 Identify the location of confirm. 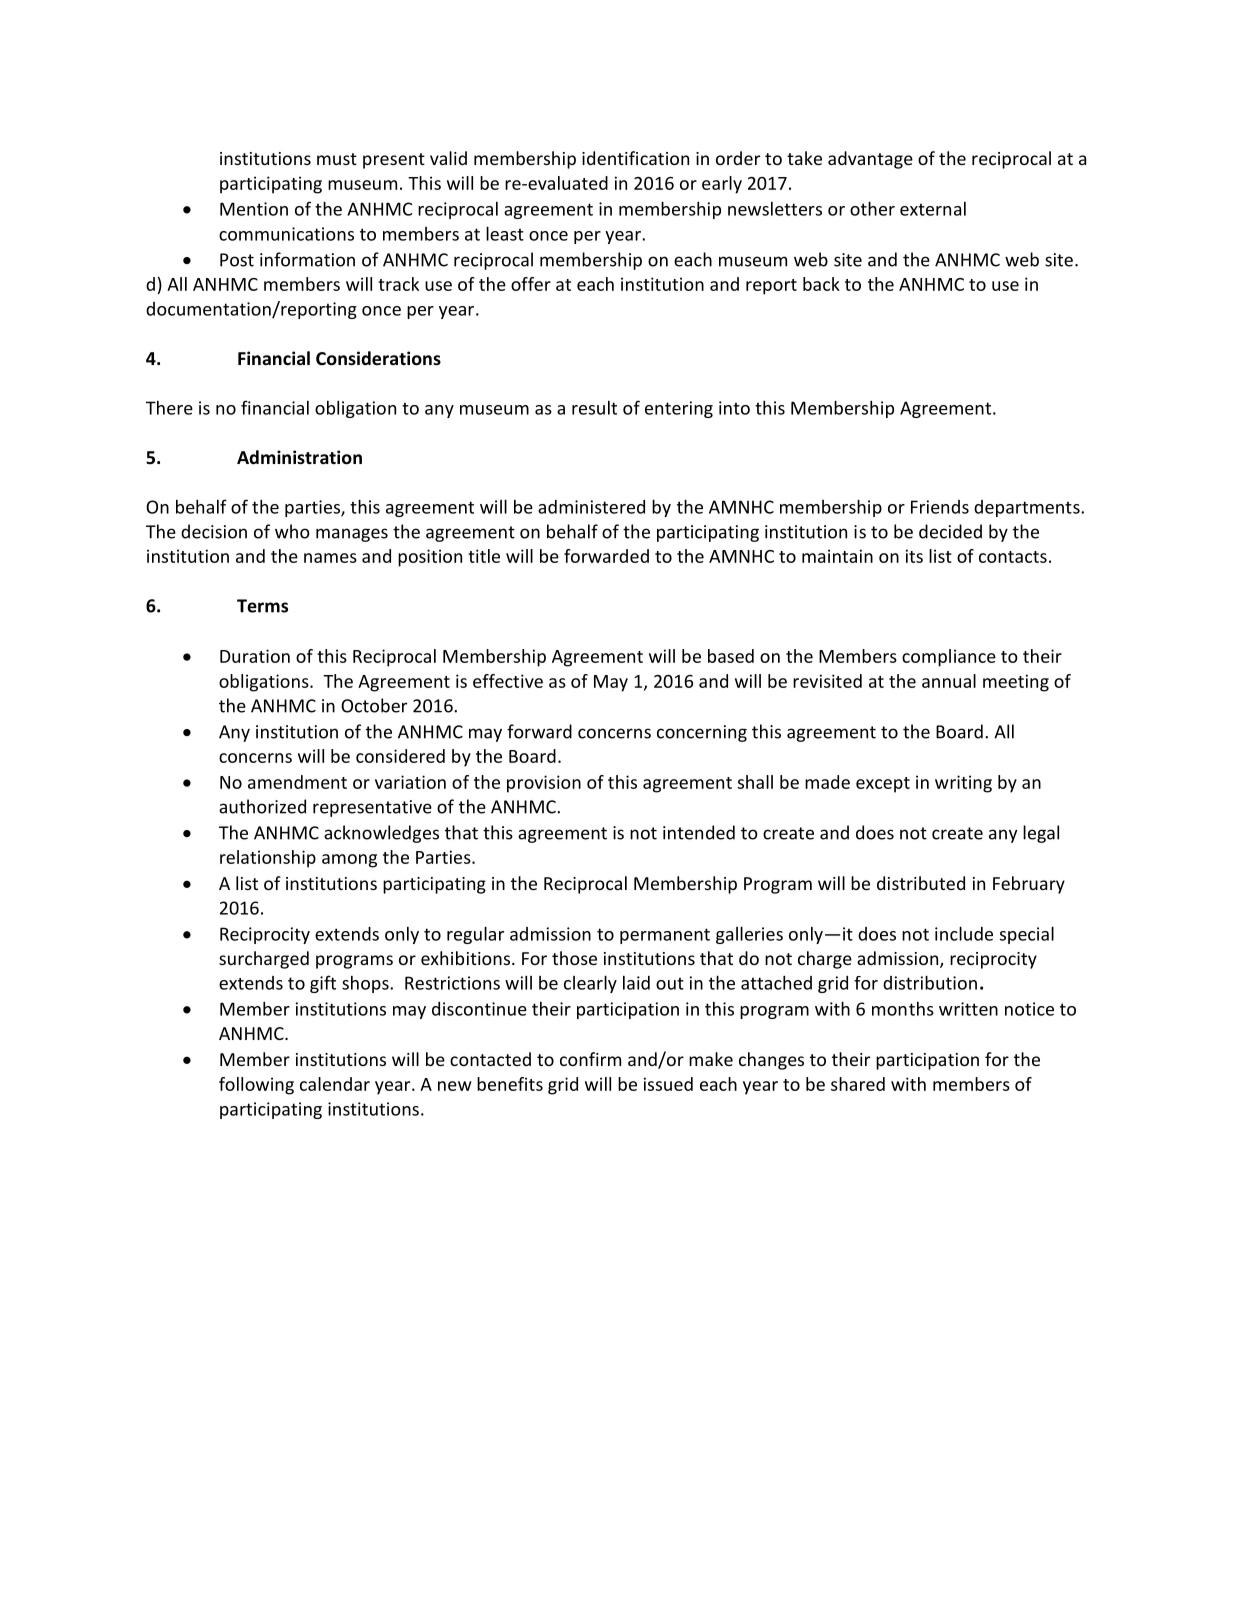
(590, 1059).
